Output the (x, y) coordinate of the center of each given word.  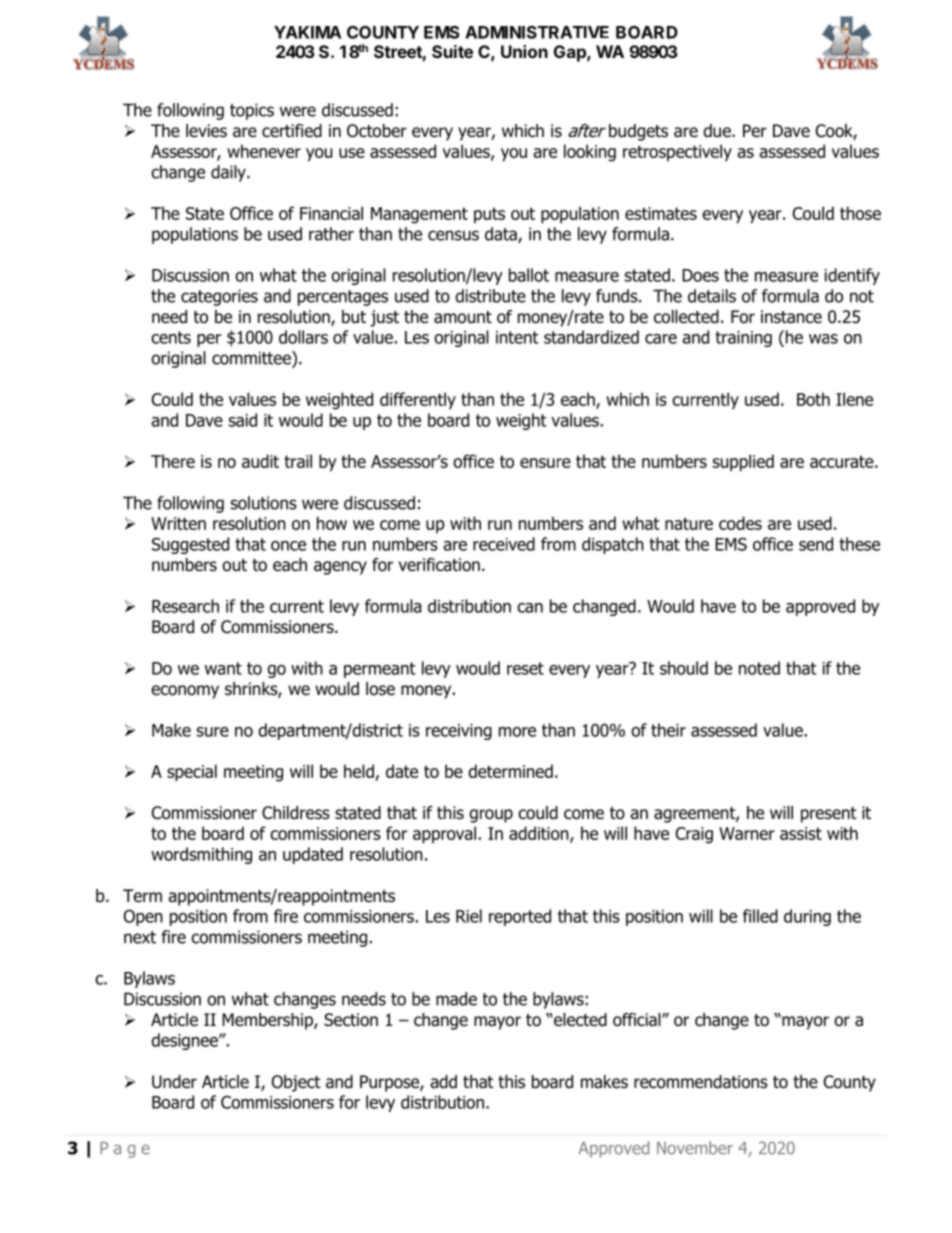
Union (524, 51)
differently (418, 400)
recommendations (701, 1082)
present (829, 815)
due (718, 131)
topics (252, 111)
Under (174, 1082)
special (192, 773)
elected (579, 1020)
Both (813, 399)
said (243, 420)
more (517, 732)
